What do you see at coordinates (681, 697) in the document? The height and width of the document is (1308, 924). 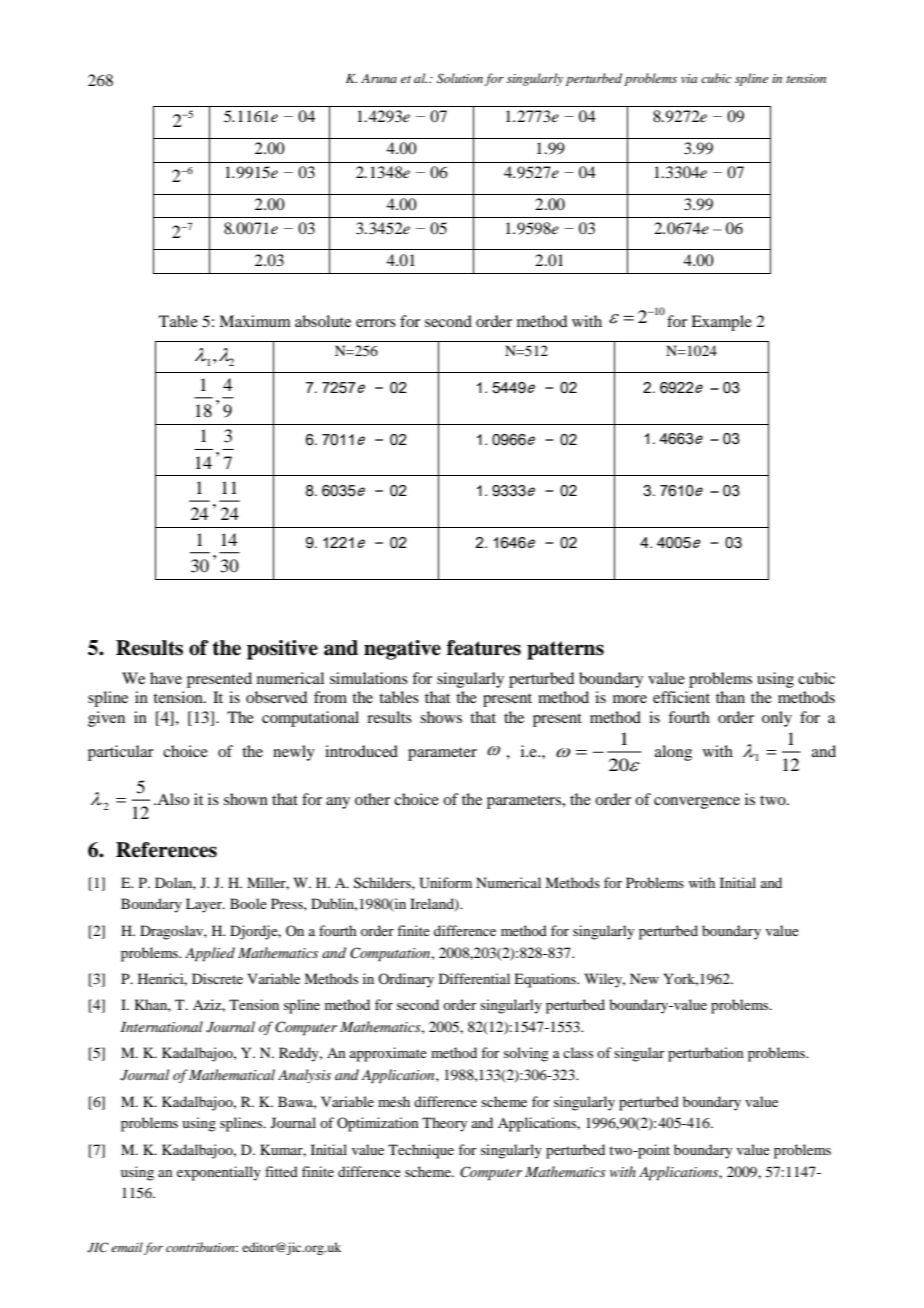 I see `efficient` at bounding box center [681, 697].
